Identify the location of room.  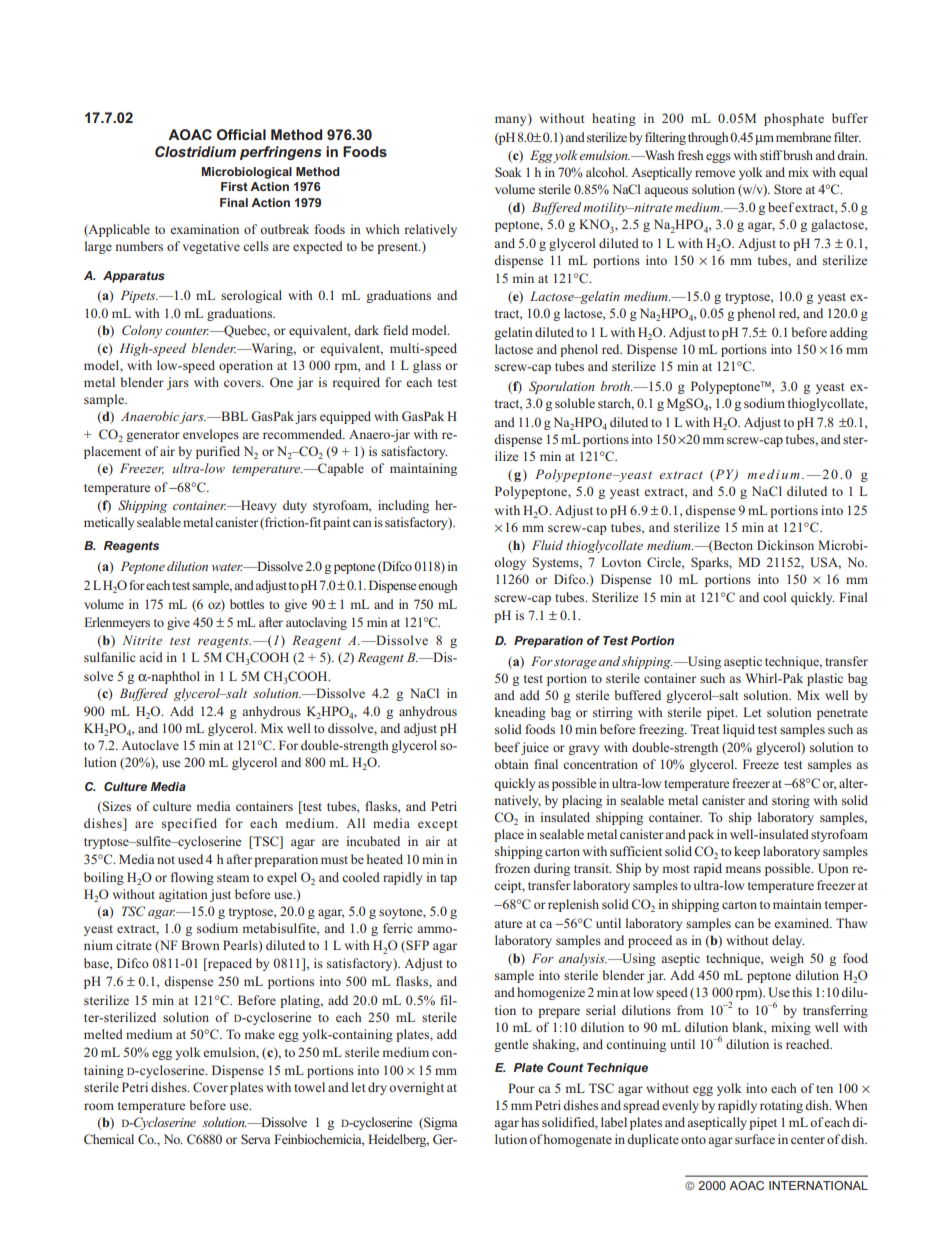
(99, 1106).
